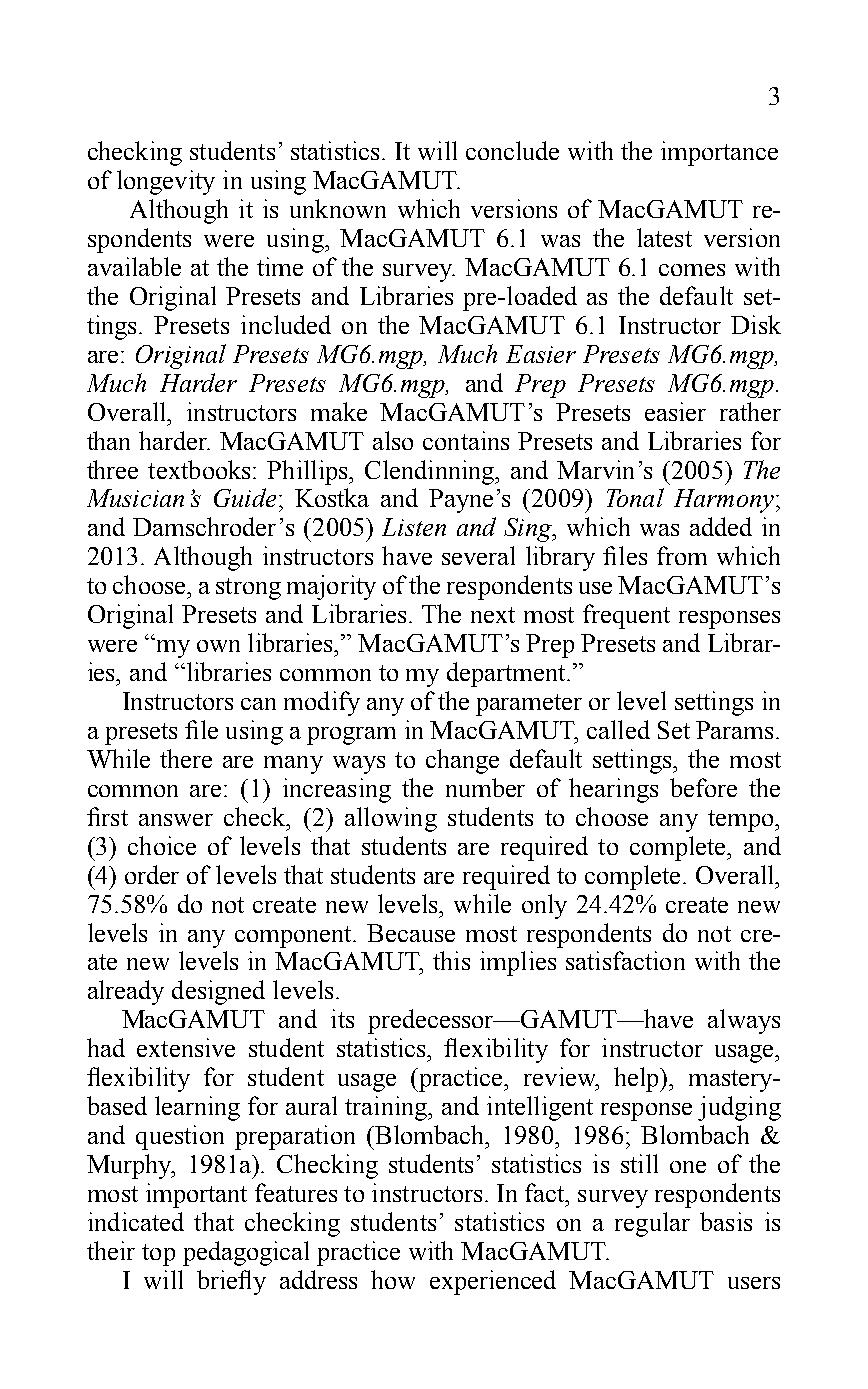  I want to click on conclude, so click(512, 150).
